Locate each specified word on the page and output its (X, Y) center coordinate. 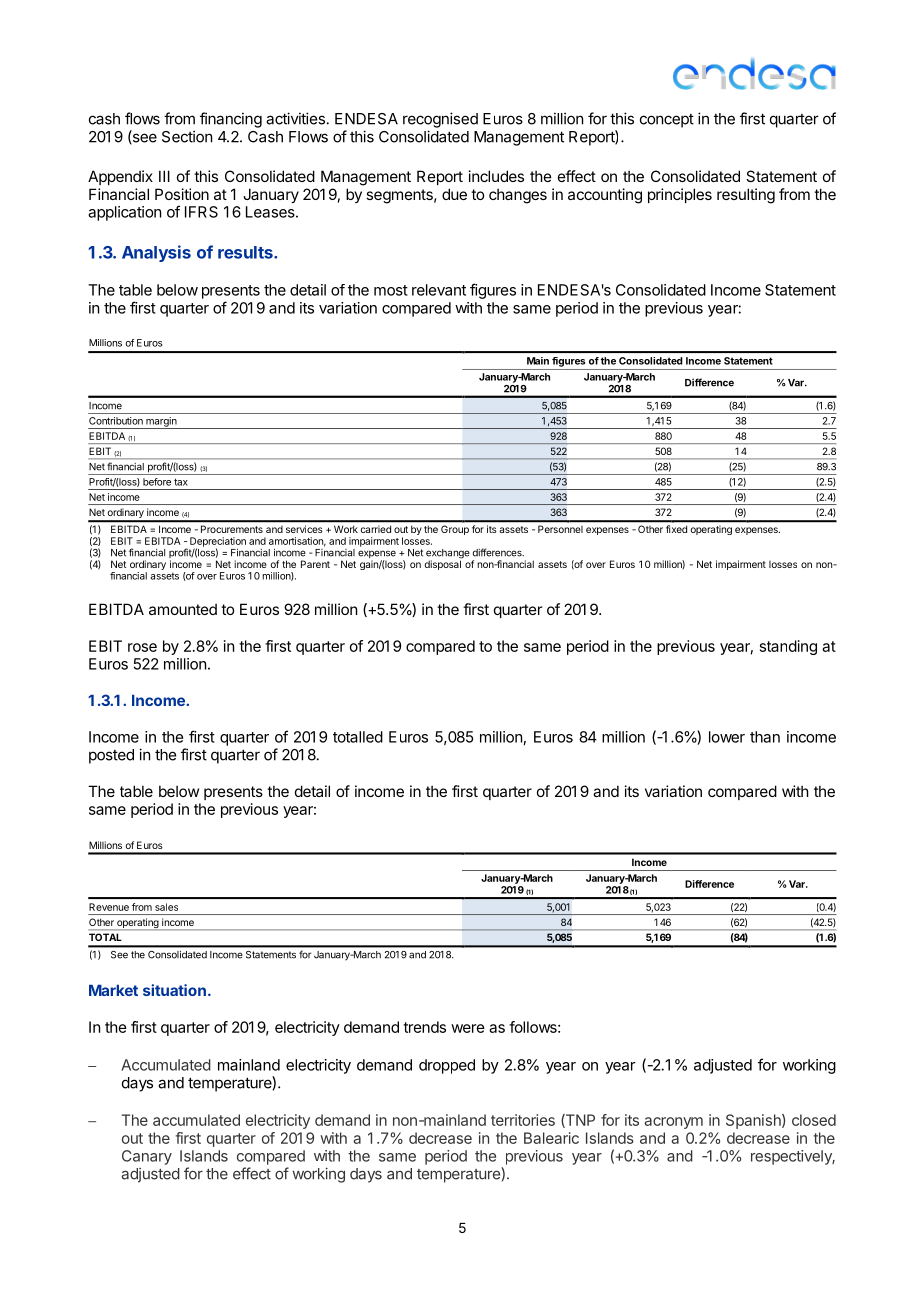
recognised (440, 120)
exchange (448, 555)
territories (523, 1120)
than (765, 737)
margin (161, 423)
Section (187, 136)
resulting (746, 196)
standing (788, 647)
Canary (147, 1157)
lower (727, 737)
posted (111, 756)
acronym (673, 1123)
